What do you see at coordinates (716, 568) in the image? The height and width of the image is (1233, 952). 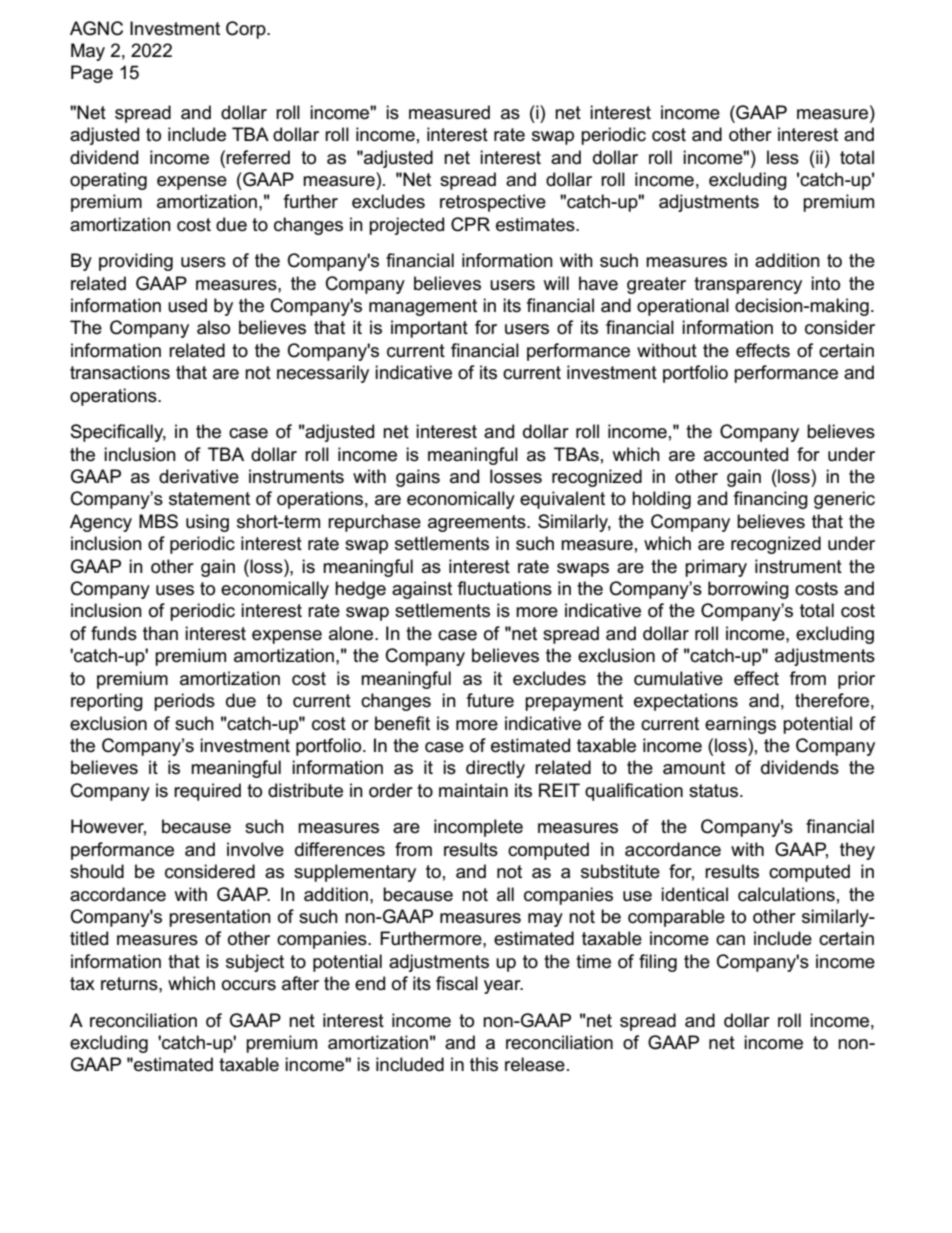 I see `primary` at bounding box center [716, 568].
